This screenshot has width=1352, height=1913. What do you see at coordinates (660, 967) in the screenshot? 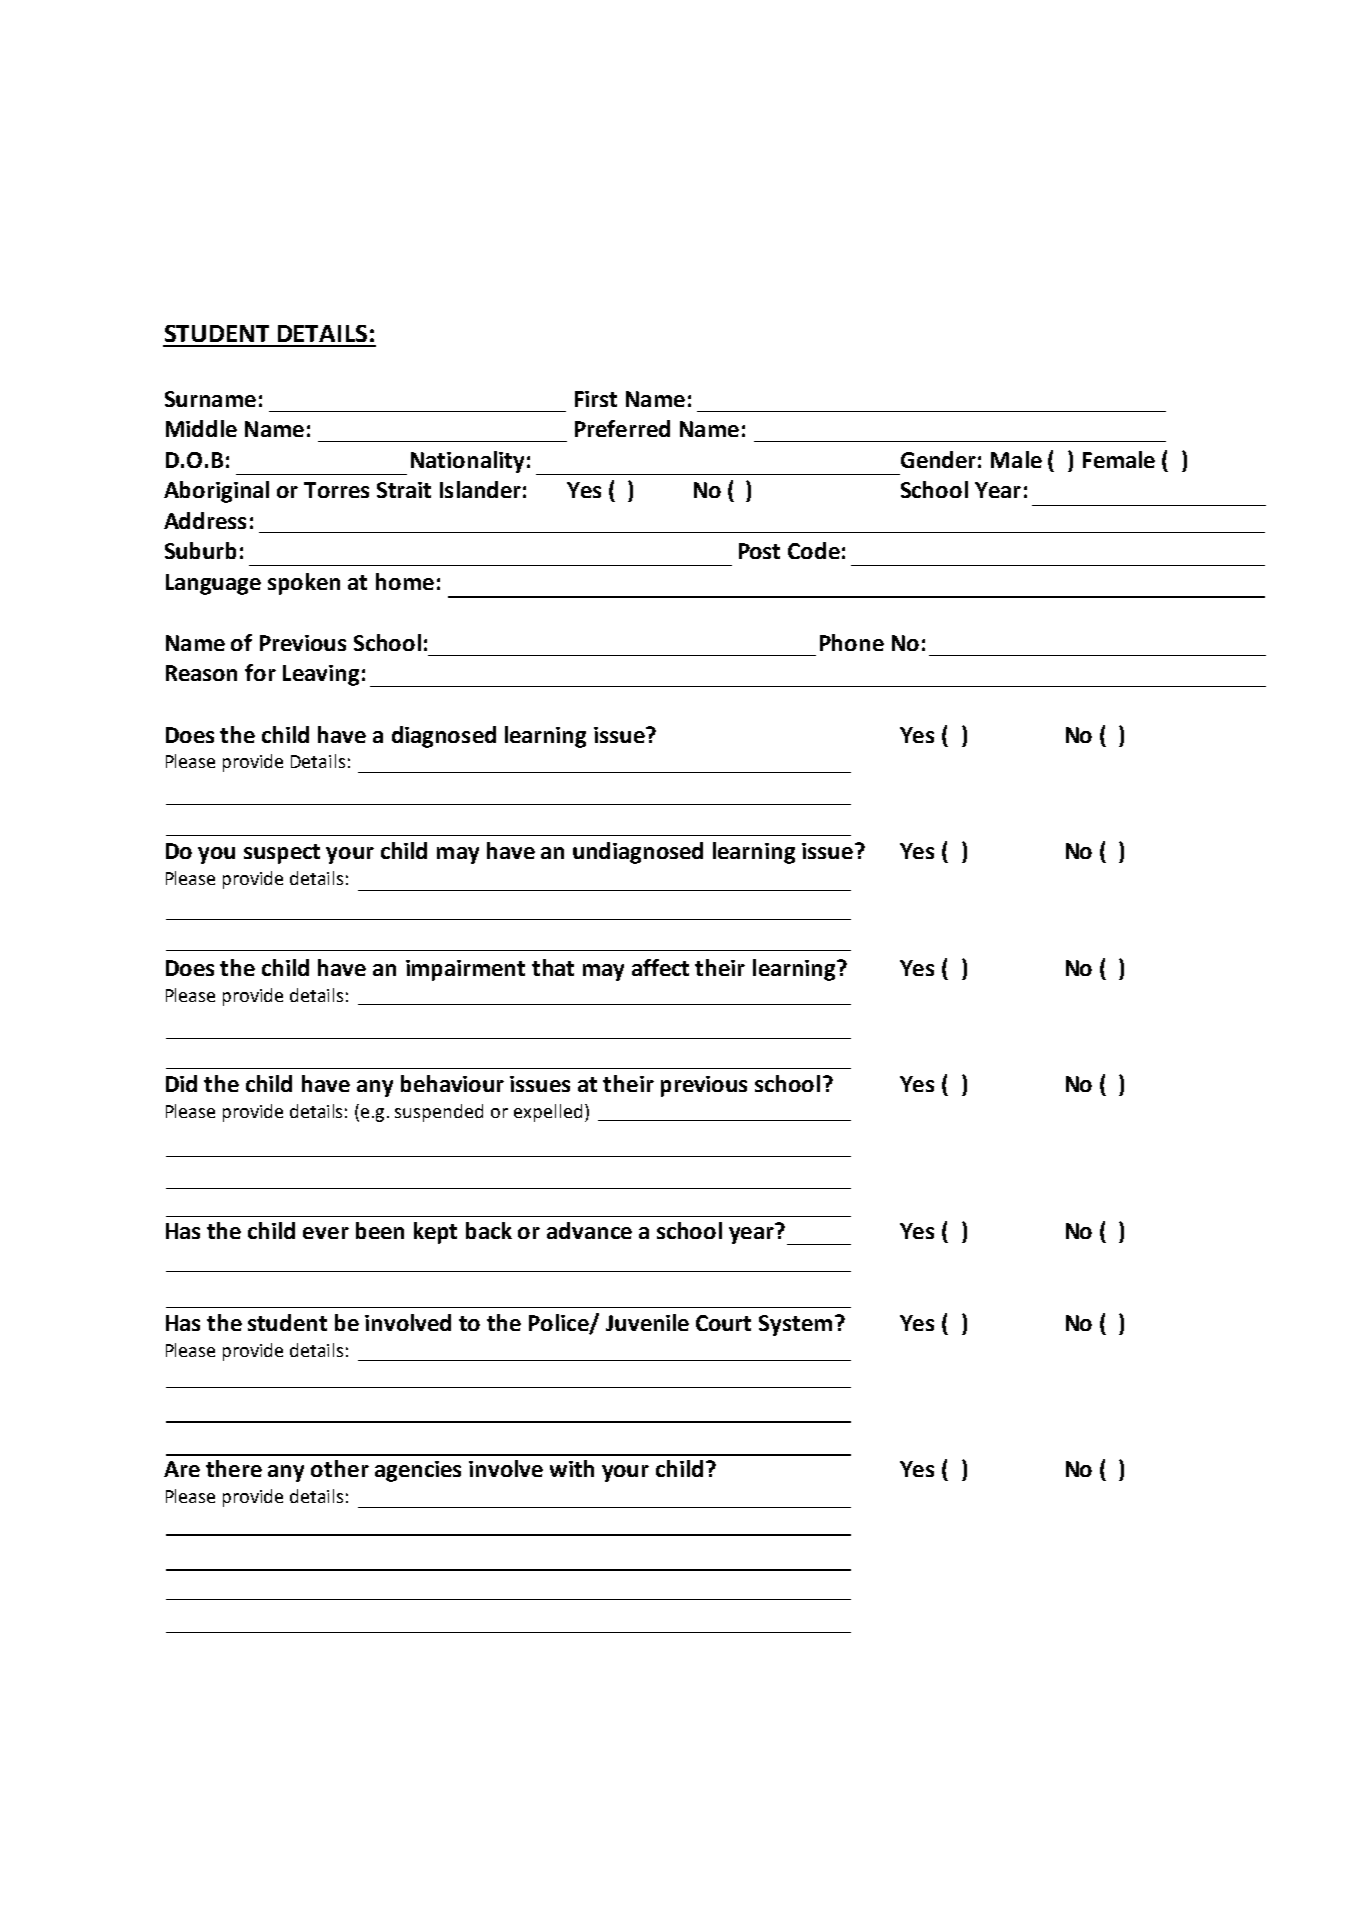
I see `affect` at bounding box center [660, 967].
